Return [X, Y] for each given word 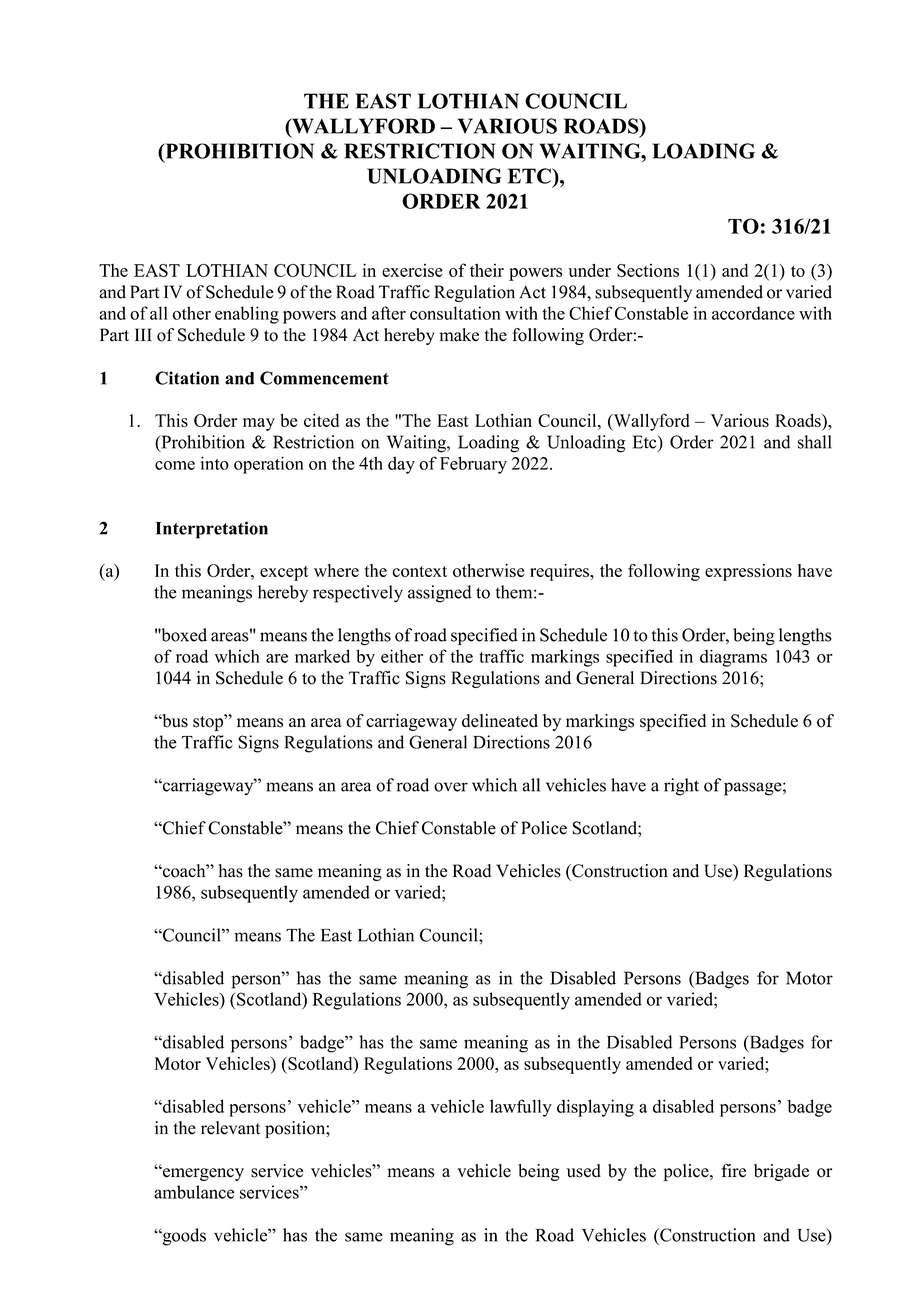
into [215, 463]
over [451, 787]
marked [322, 656]
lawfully [521, 1108]
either [402, 656]
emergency [202, 1174]
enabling [247, 315]
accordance [753, 313]
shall [815, 442]
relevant [230, 1128]
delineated [500, 721]
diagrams [733, 658]
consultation [455, 313]
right [681, 787]
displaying [595, 1108]
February [473, 465]
